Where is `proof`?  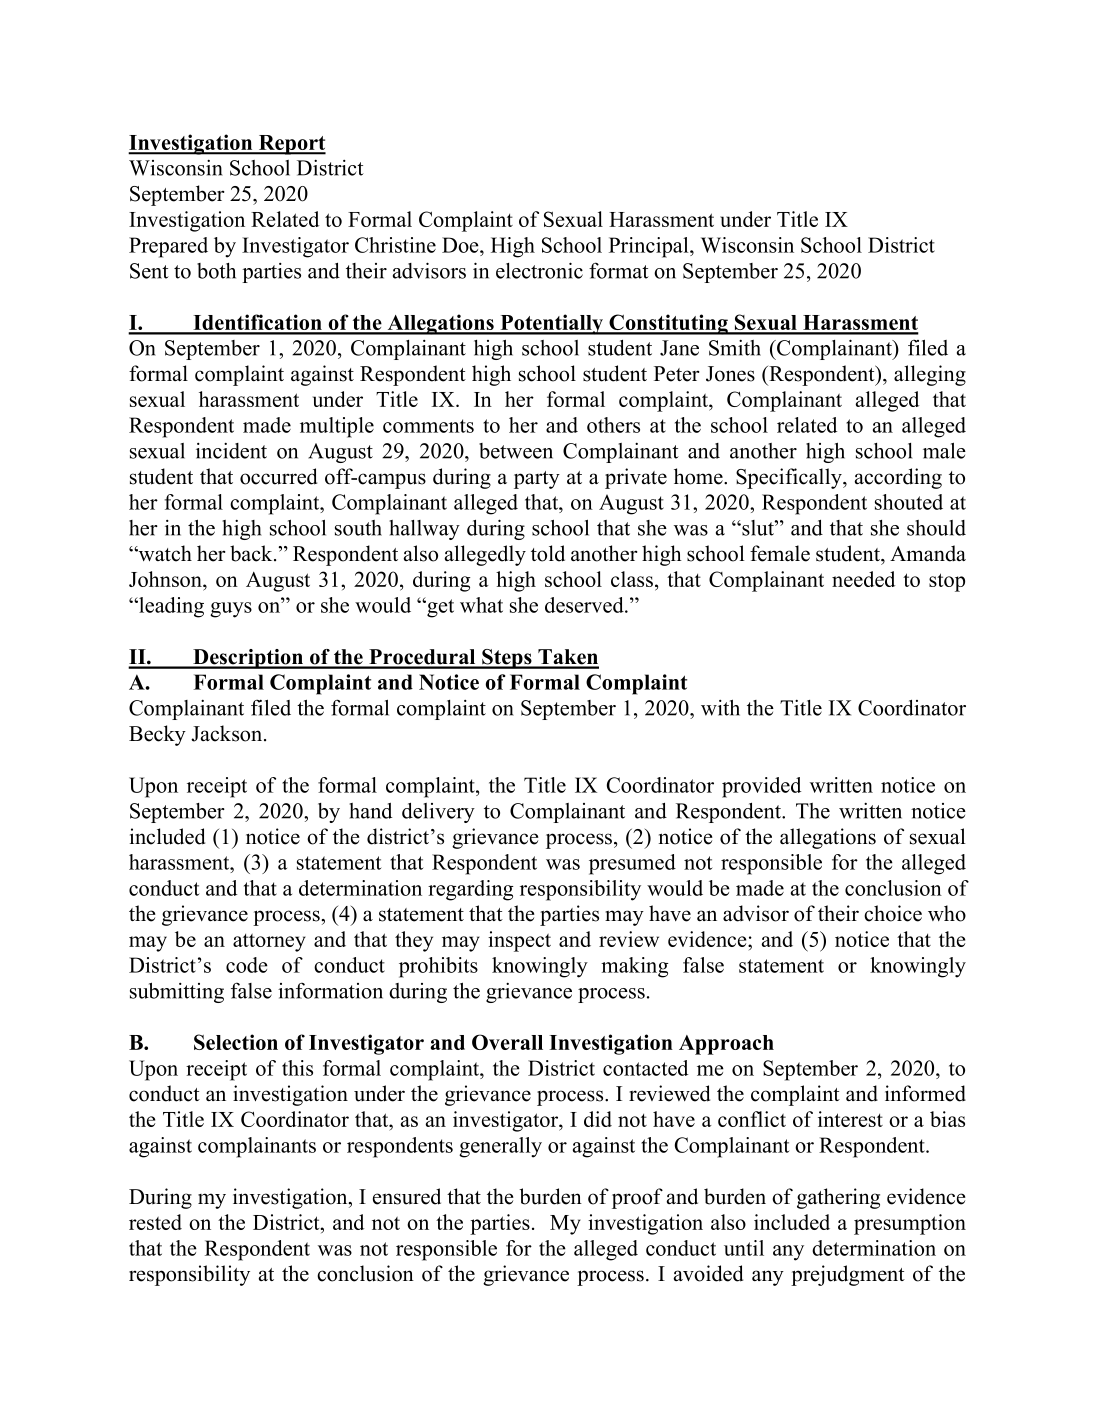 proof is located at coordinates (637, 1198).
